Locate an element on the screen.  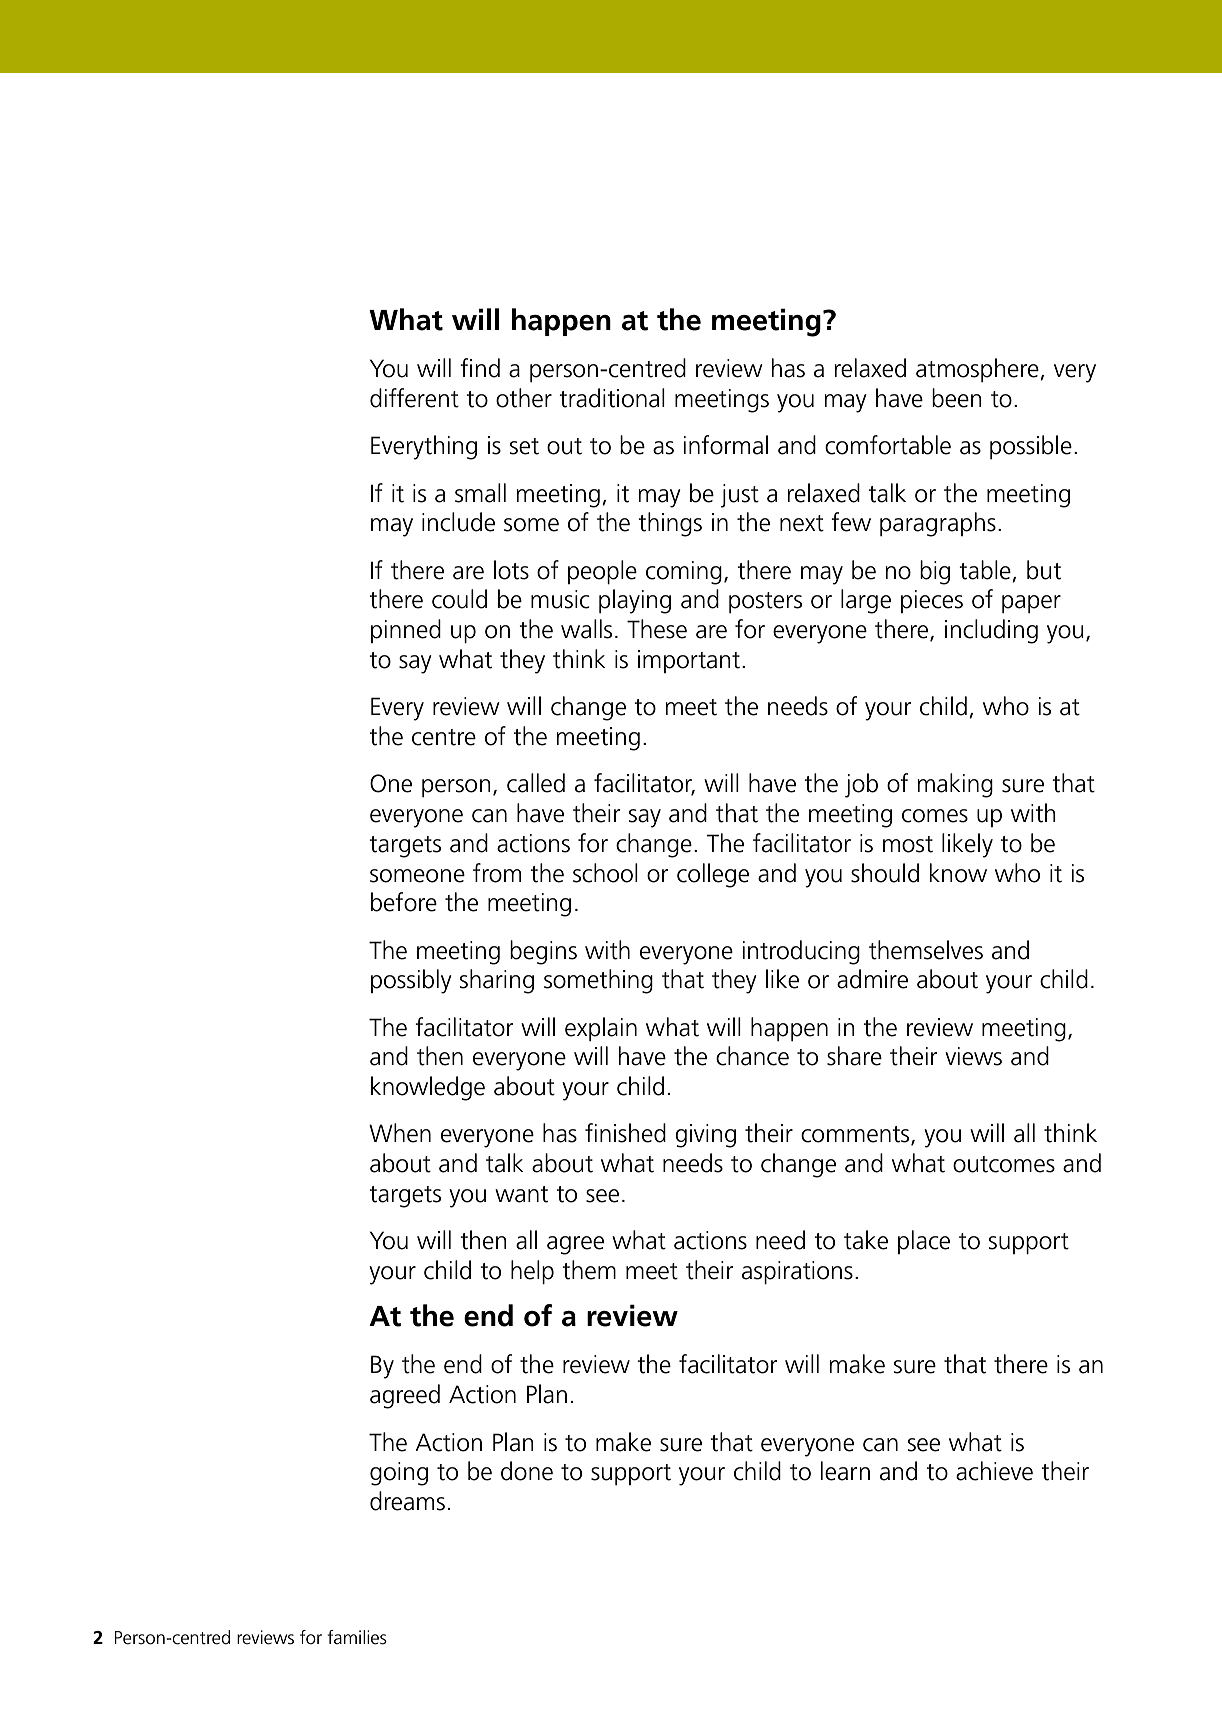
help is located at coordinates (532, 1272).
